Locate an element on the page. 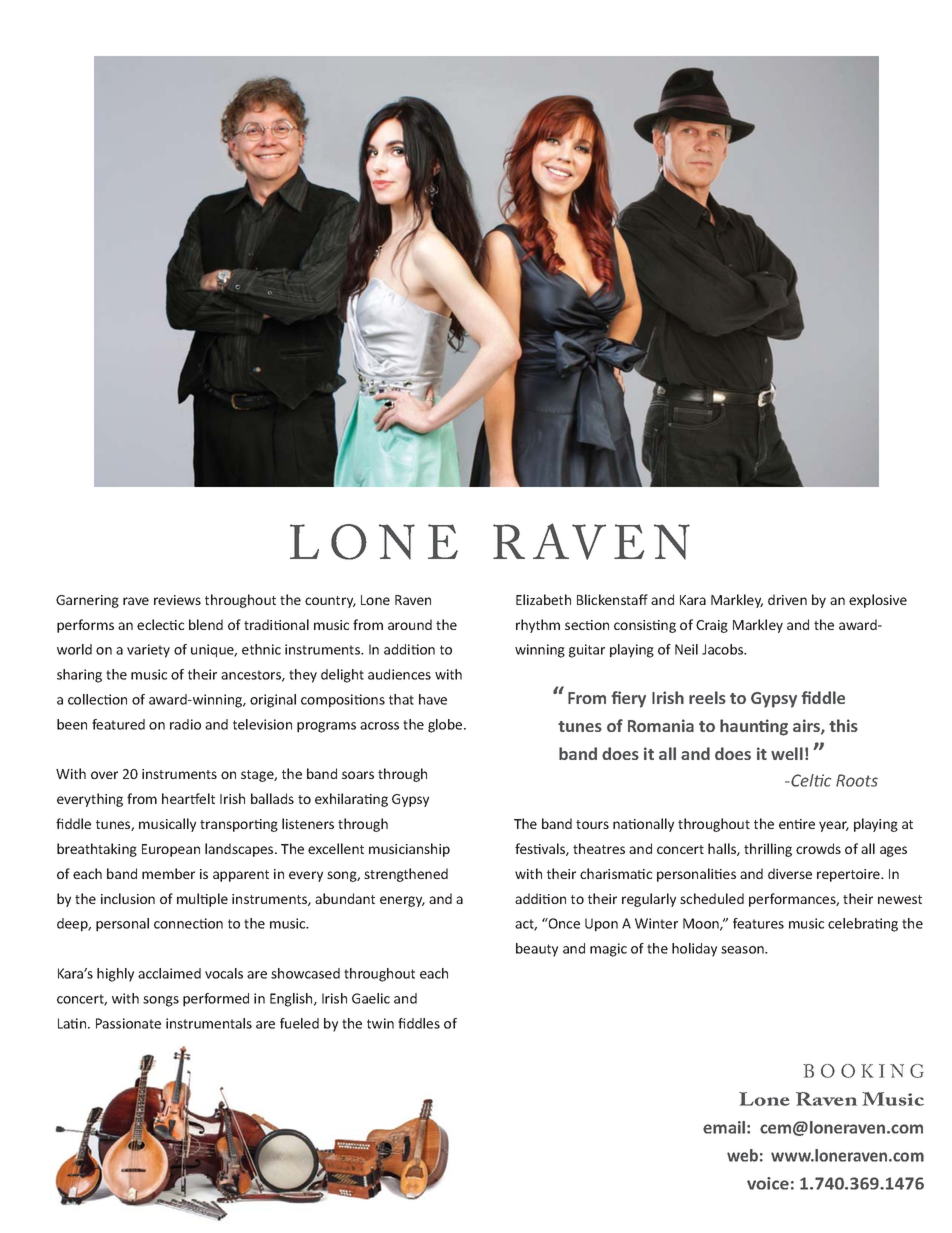  over is located at coordinates (104, 775).
